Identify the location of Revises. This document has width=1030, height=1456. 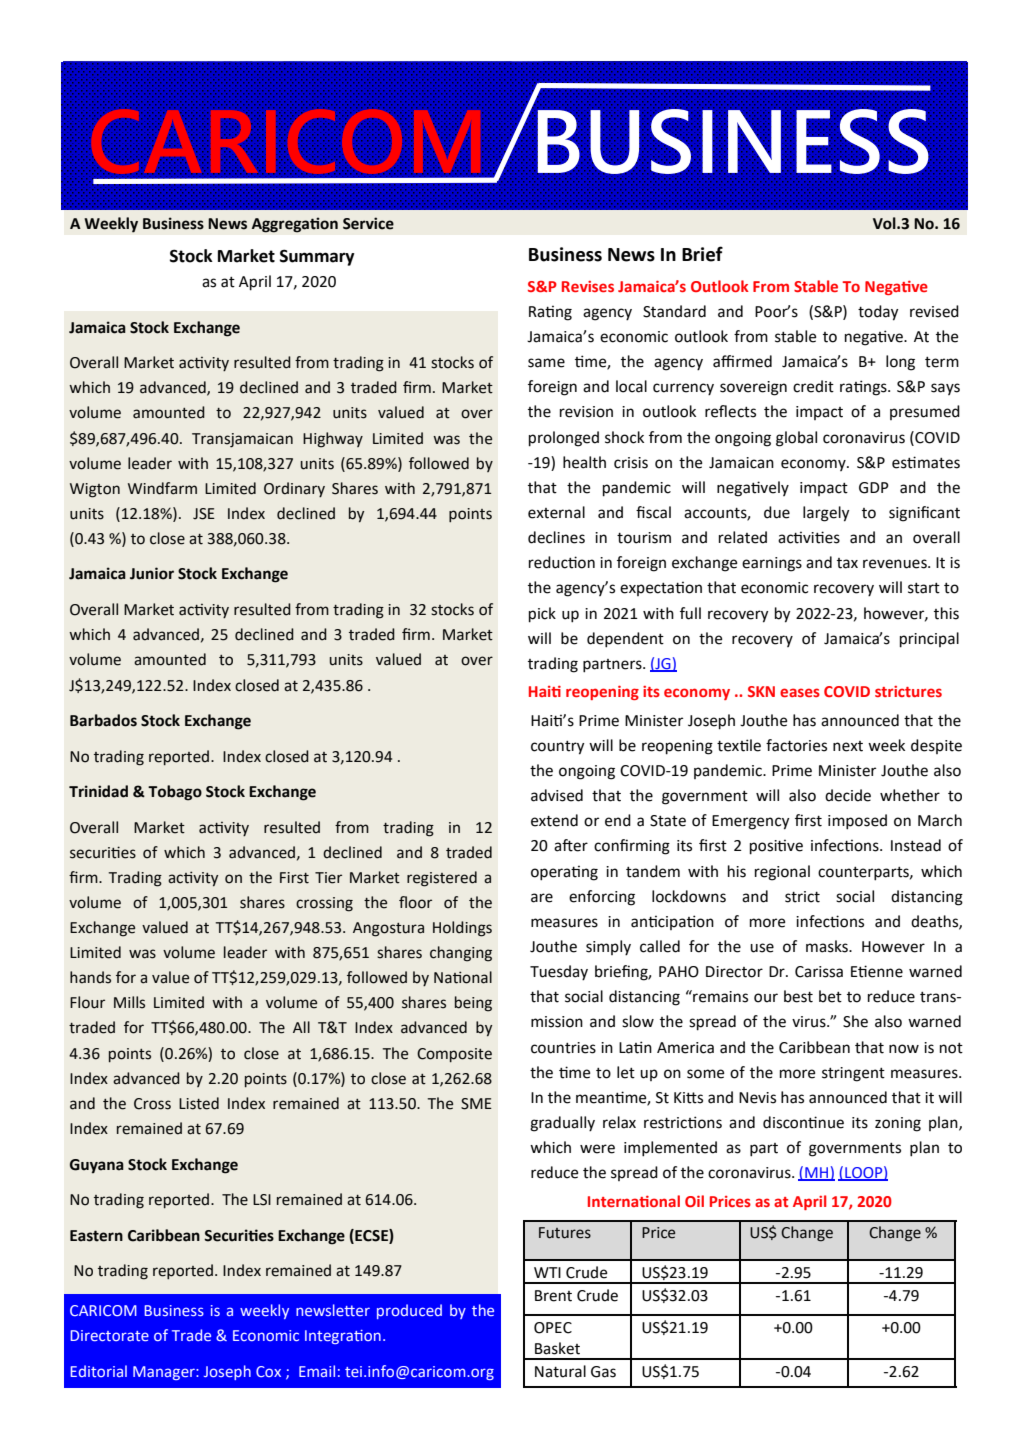
(588, 286).
